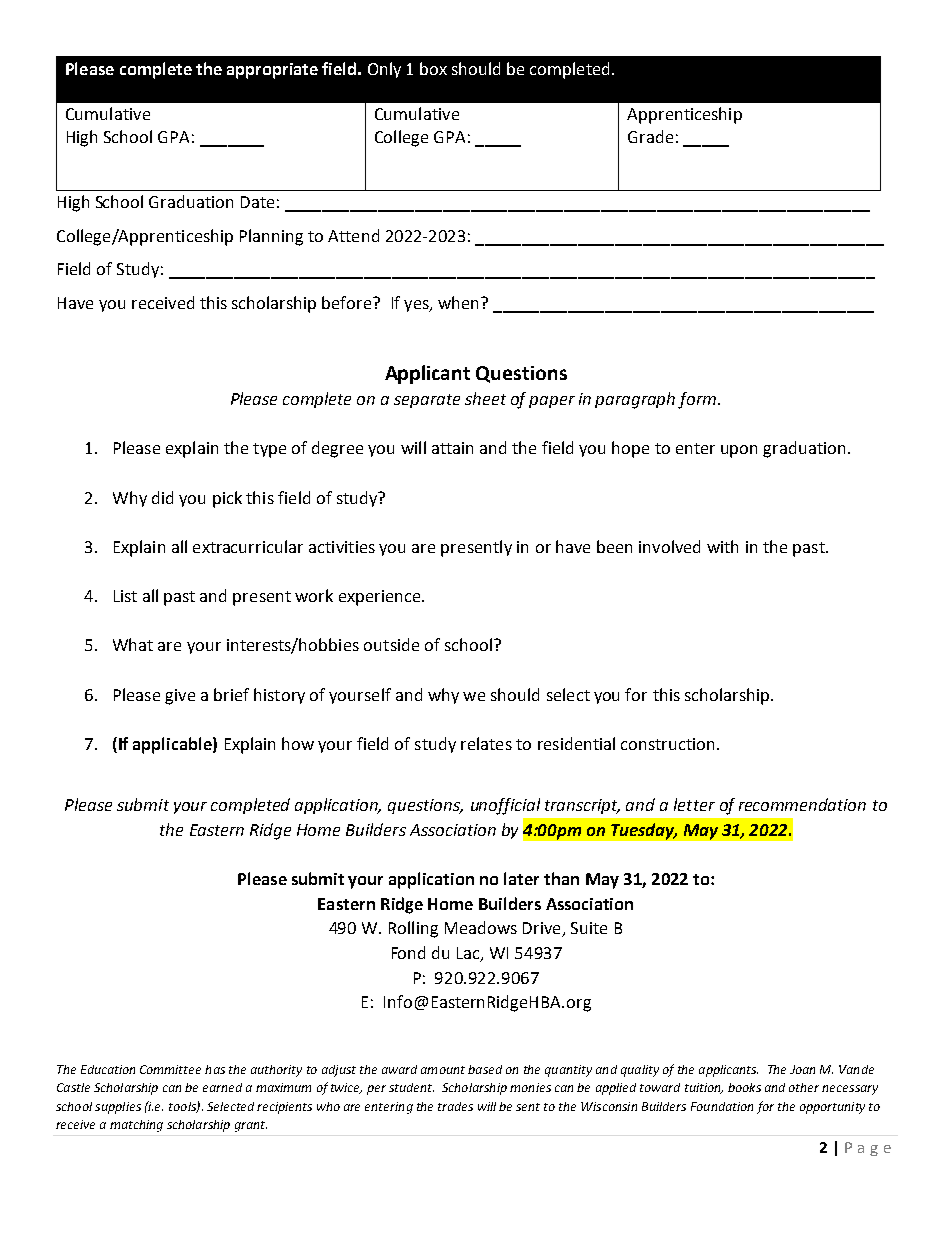 This image has height=1233, width=952. Describe the element at coordinates (650, 136) in the image. I see `Grade` at that location.
